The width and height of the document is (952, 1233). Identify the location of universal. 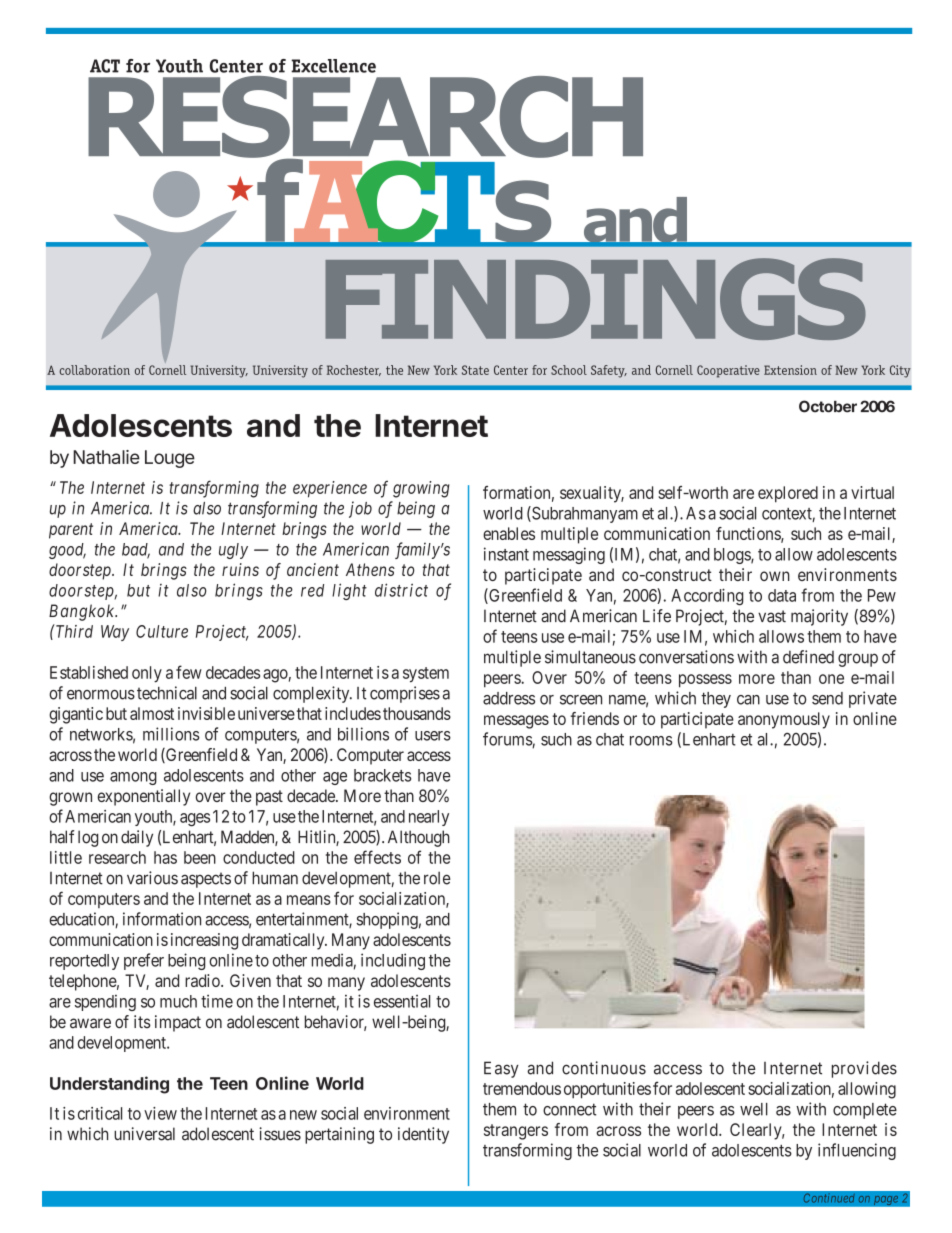
(144, 1134).
